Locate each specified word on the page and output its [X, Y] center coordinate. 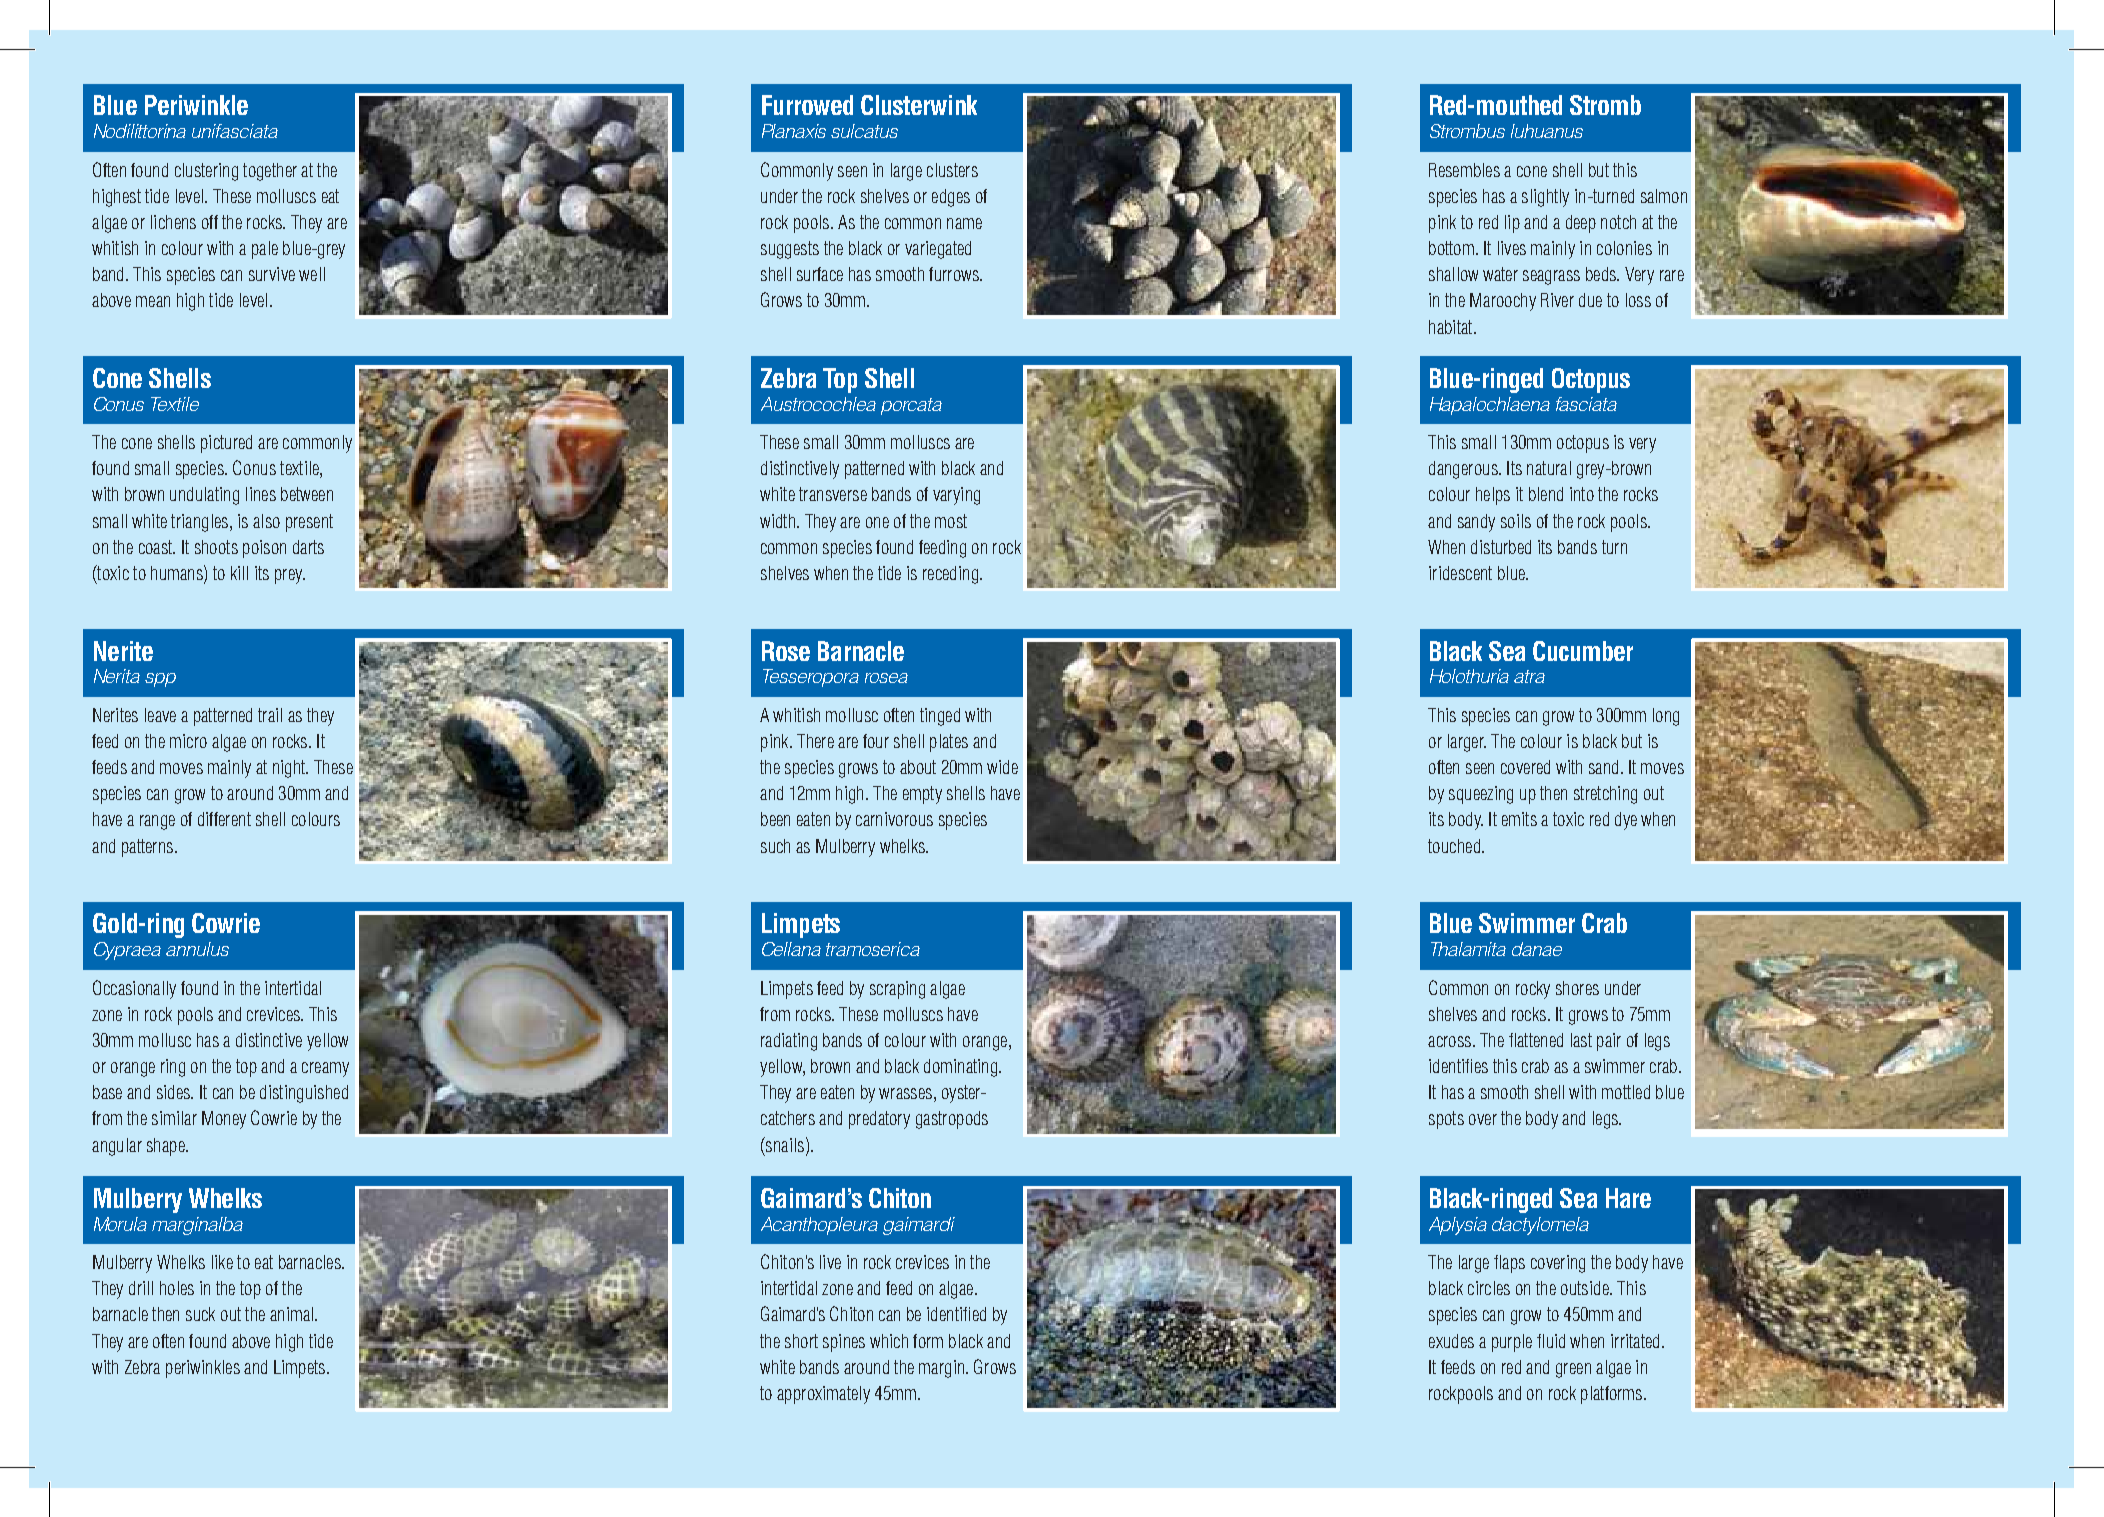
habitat [1452, 327]
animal [291, 1314]
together [270, 172]
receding [950, 575]
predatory [879, 1120]
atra [1529, 676]
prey [290, 576]
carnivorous [894, 819]
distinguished [304, 1094]
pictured [226, 444]
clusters [952, 170]
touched [1454, 846]
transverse [833, 494]
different [224, 819]
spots [1446, 1120]
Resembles [1464, 170]
